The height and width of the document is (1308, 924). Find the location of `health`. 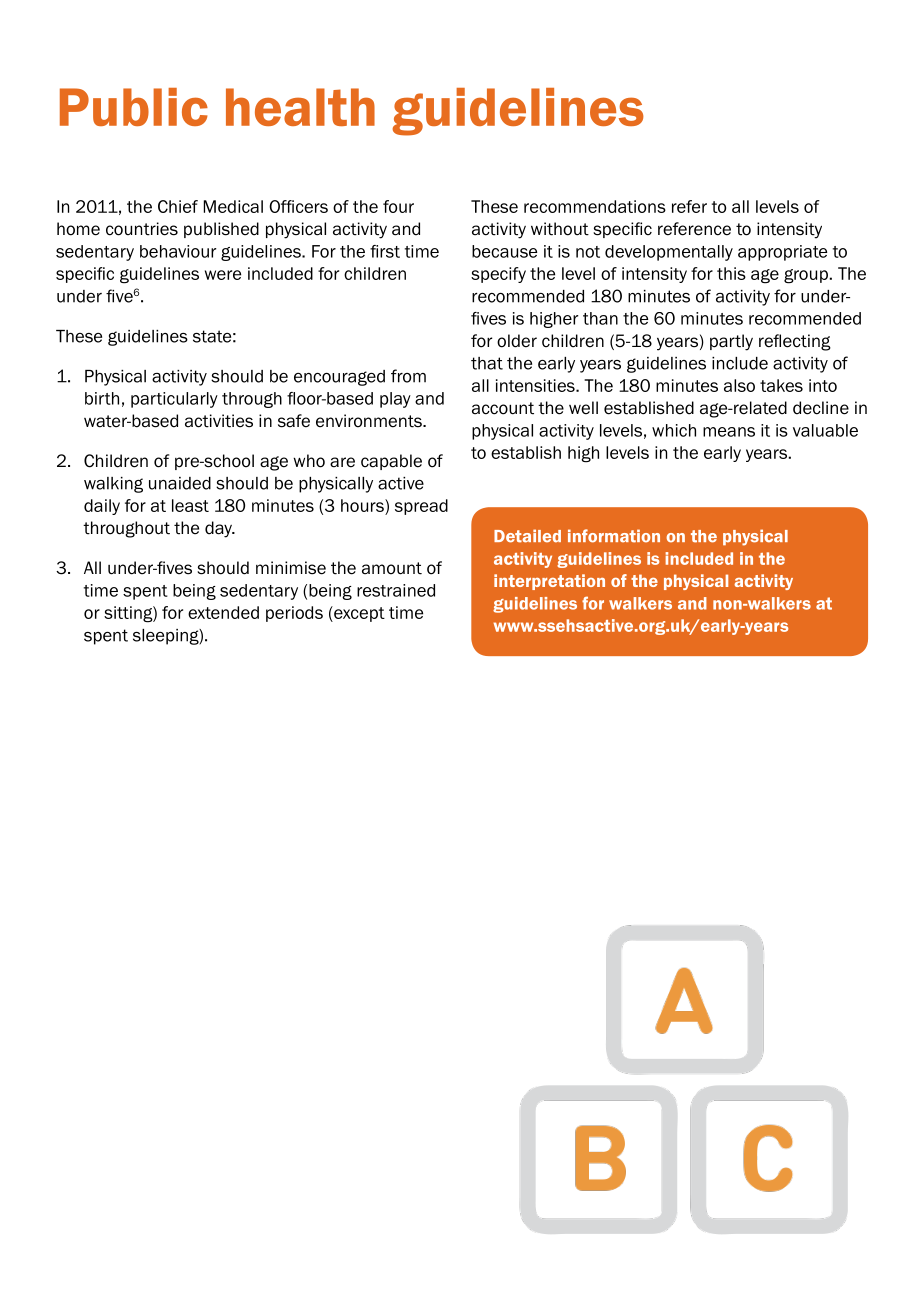

health is located at coordinates (300, 107).
